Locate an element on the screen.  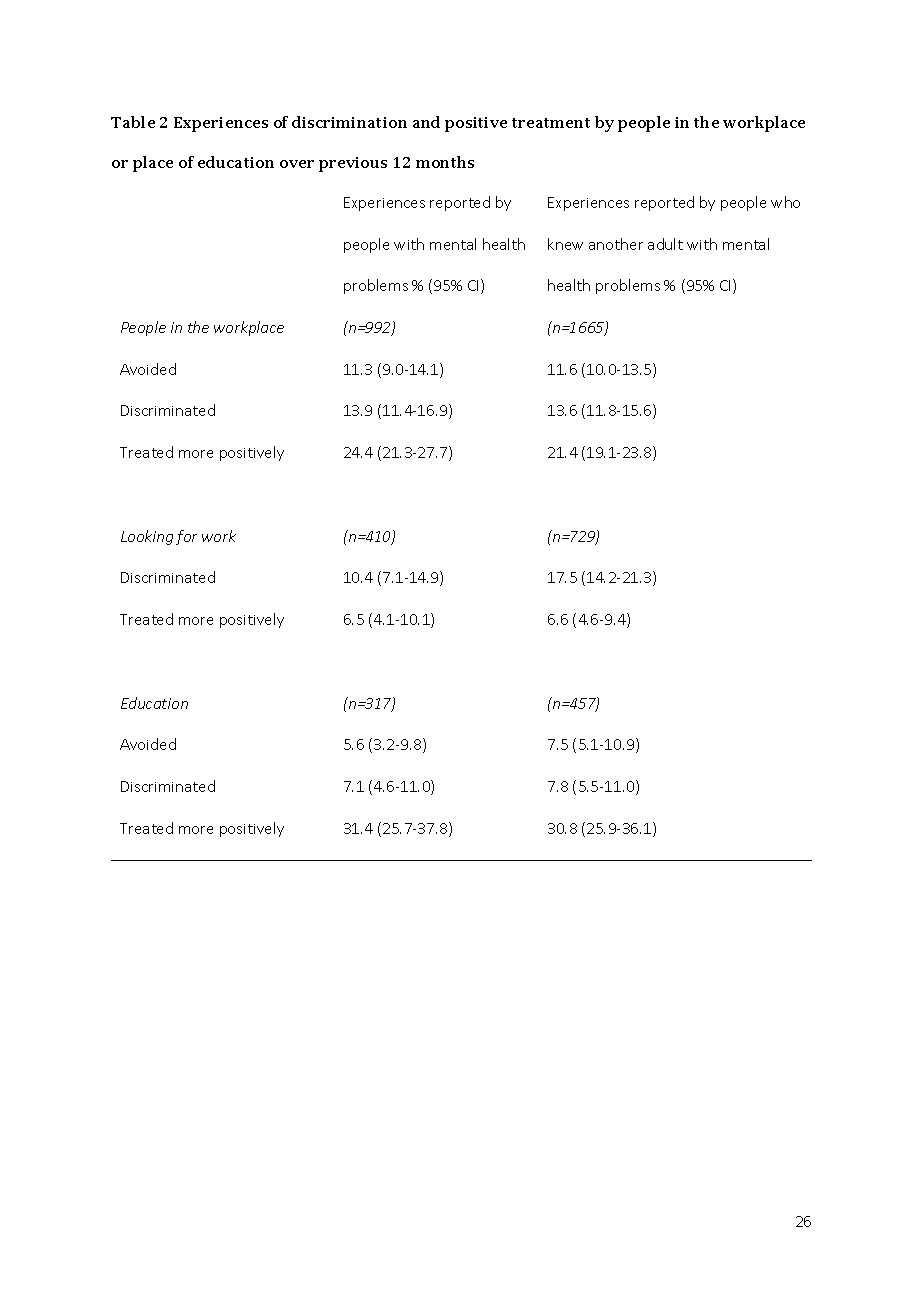
over is located at coordinates (297, 164).
